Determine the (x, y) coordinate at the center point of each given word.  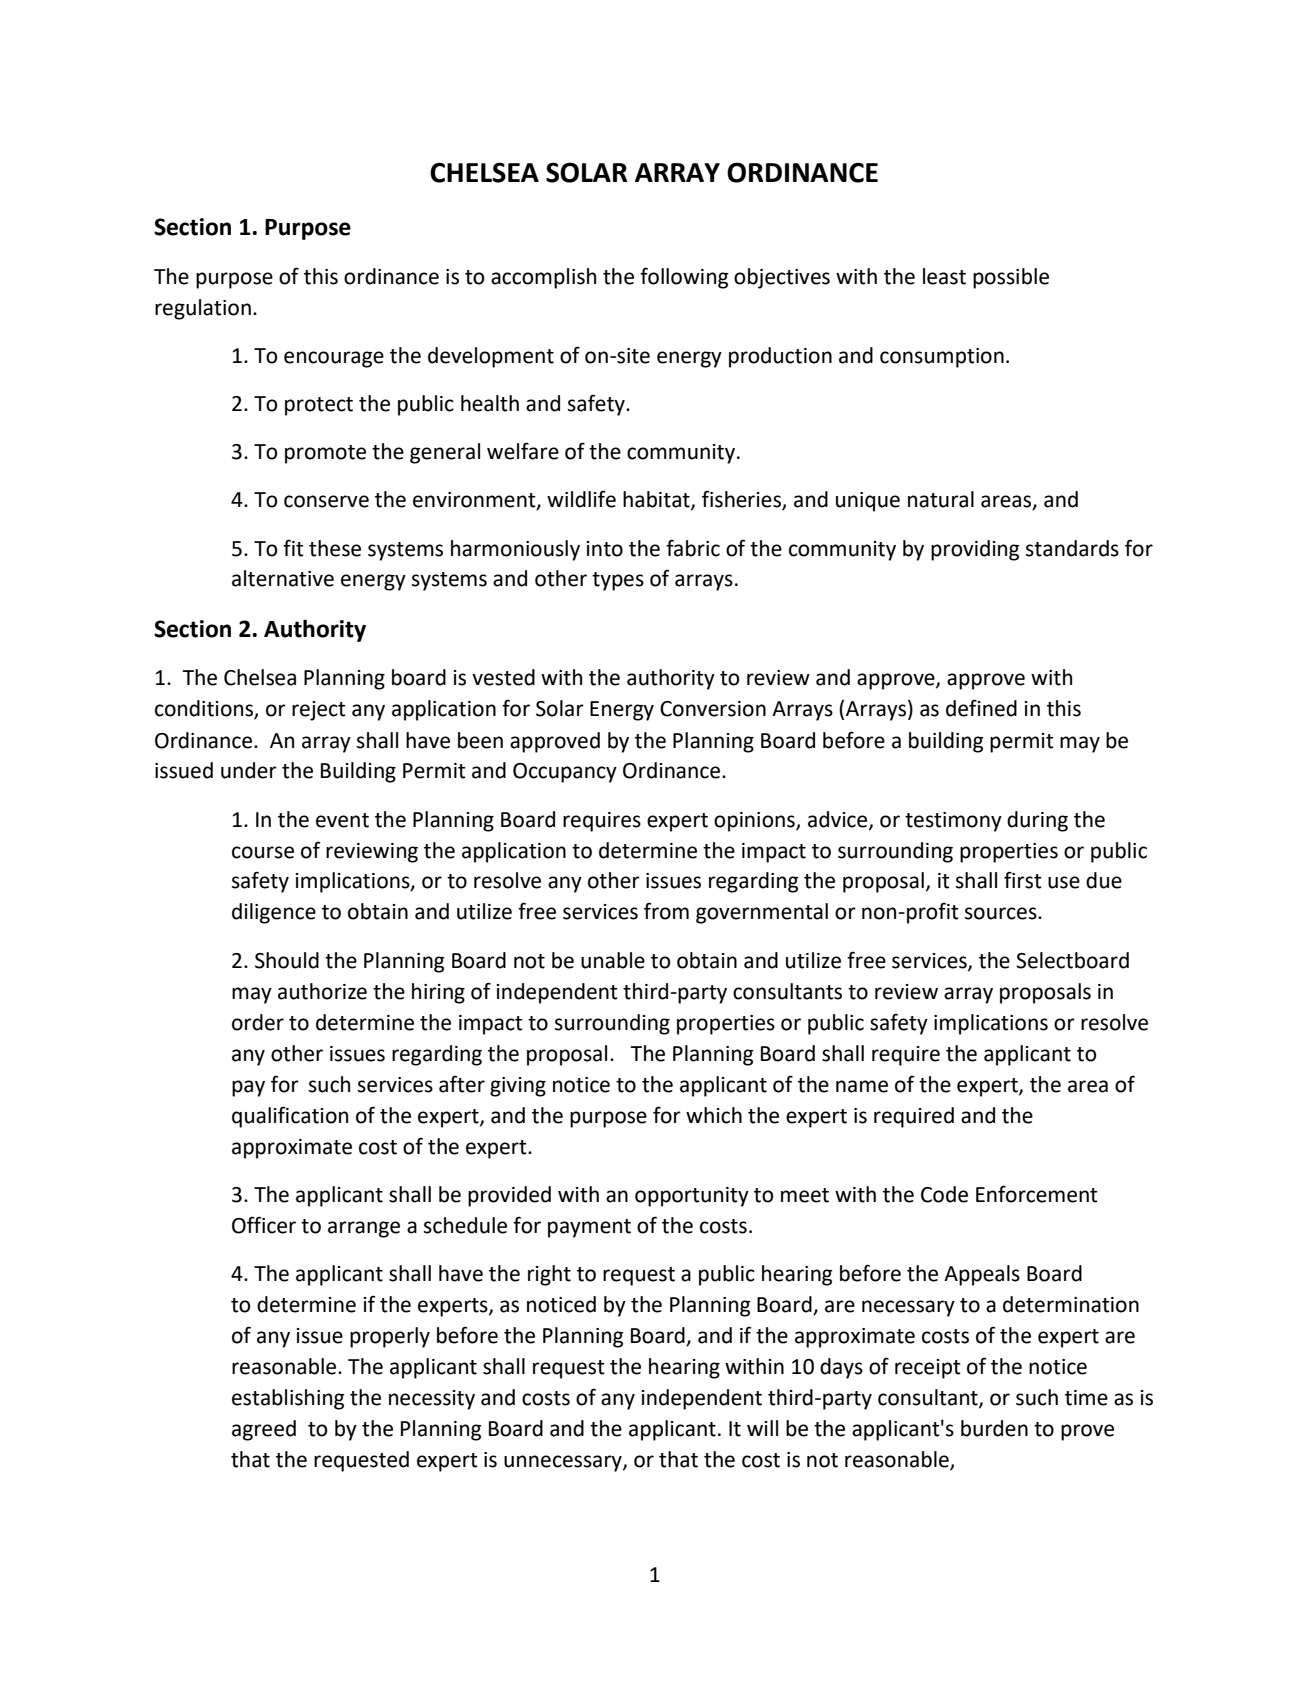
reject (319, 711)
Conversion (713, 709)
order (258, 1022)
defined (981, 708)
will (762, 1428)
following (684, 278)
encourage (334, 359)
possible (1011, 278)
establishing (288, 1399)
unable (613, 960)
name (862, 1086)
